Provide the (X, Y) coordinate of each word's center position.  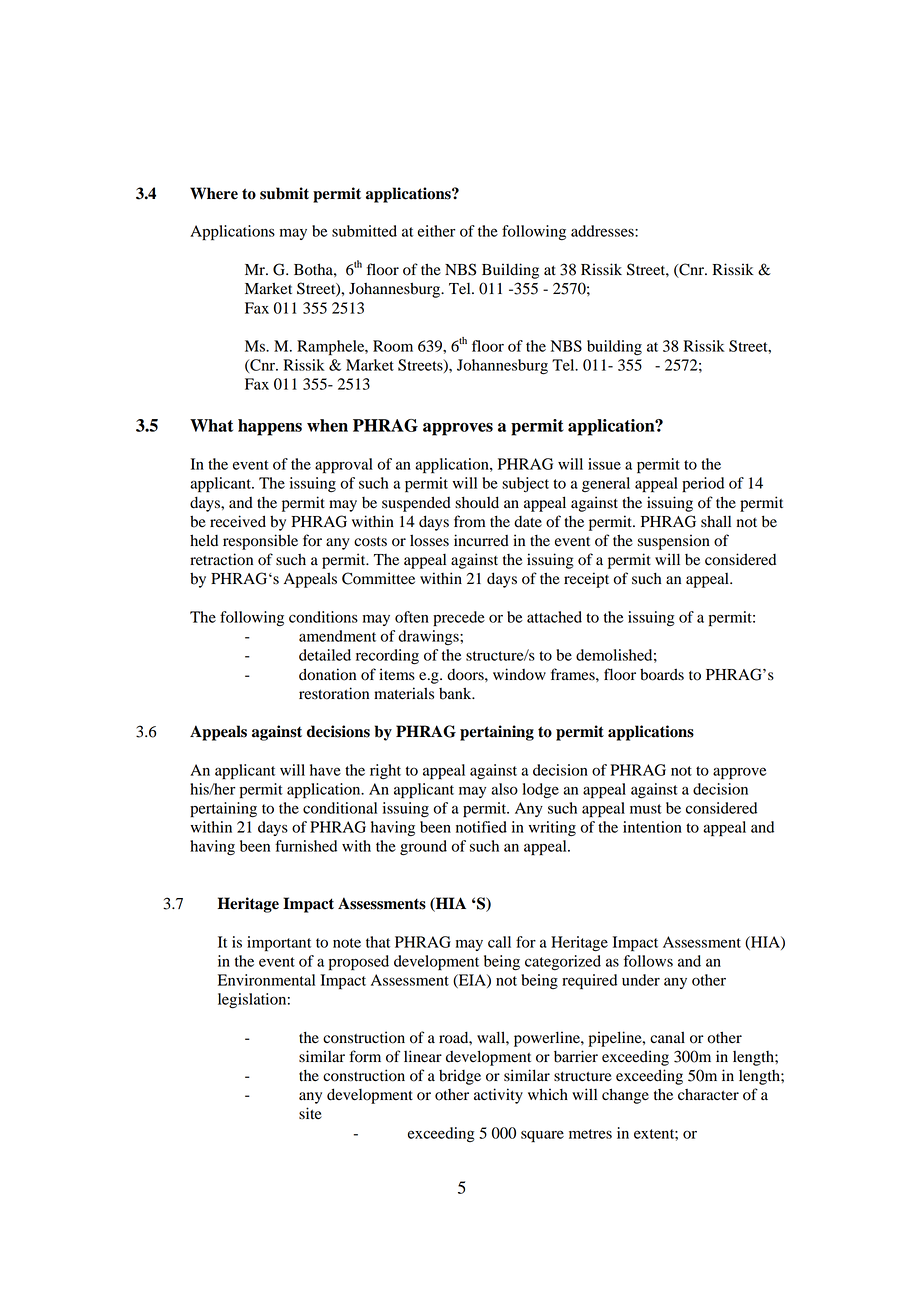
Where (214, 193)
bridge (460, 1077)
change (625, 1096)
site (310, 1113)
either (437, 231)
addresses (603, 231)
